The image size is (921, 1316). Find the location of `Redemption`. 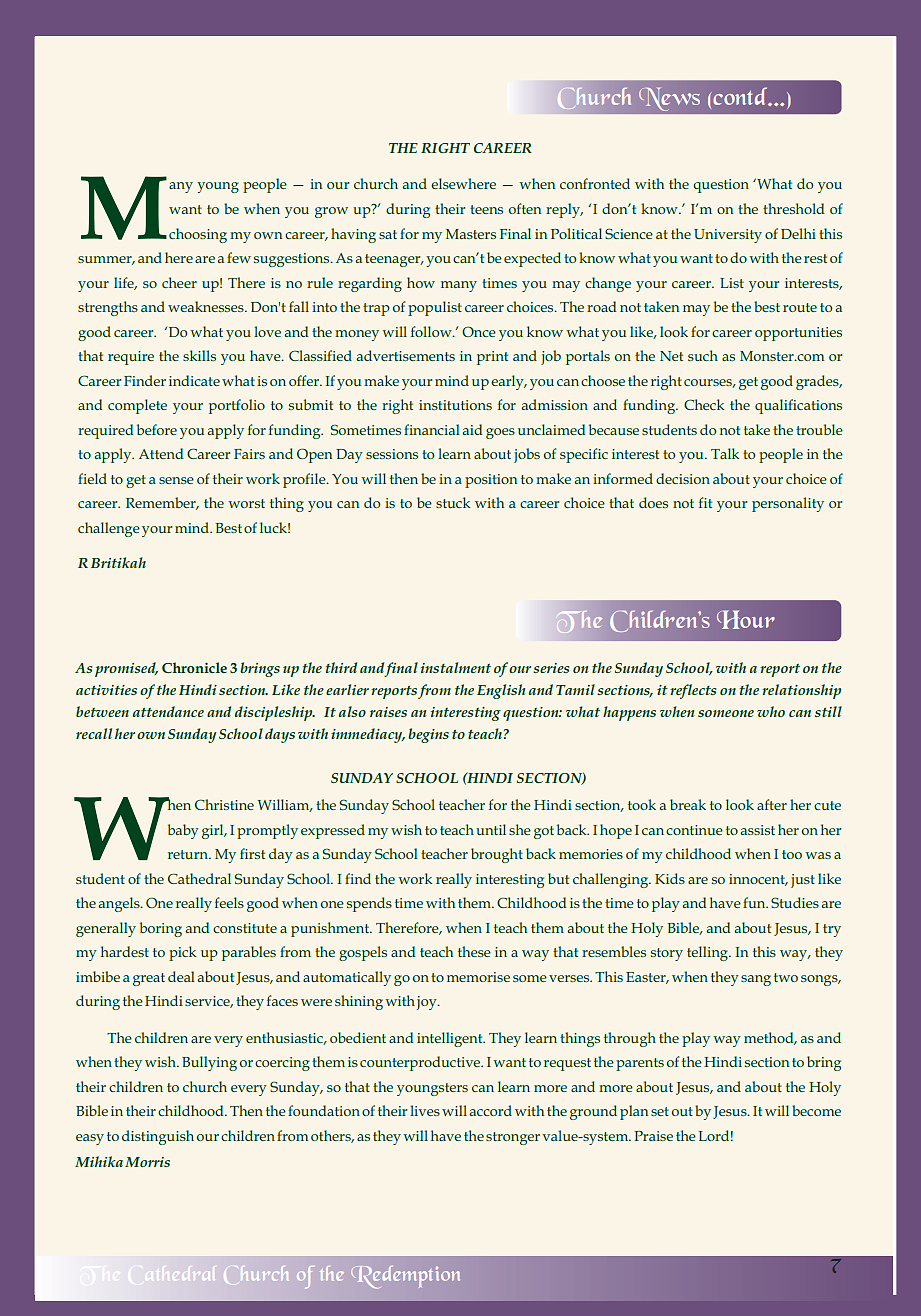

Redemption is located at coordinates (405, 1277).
